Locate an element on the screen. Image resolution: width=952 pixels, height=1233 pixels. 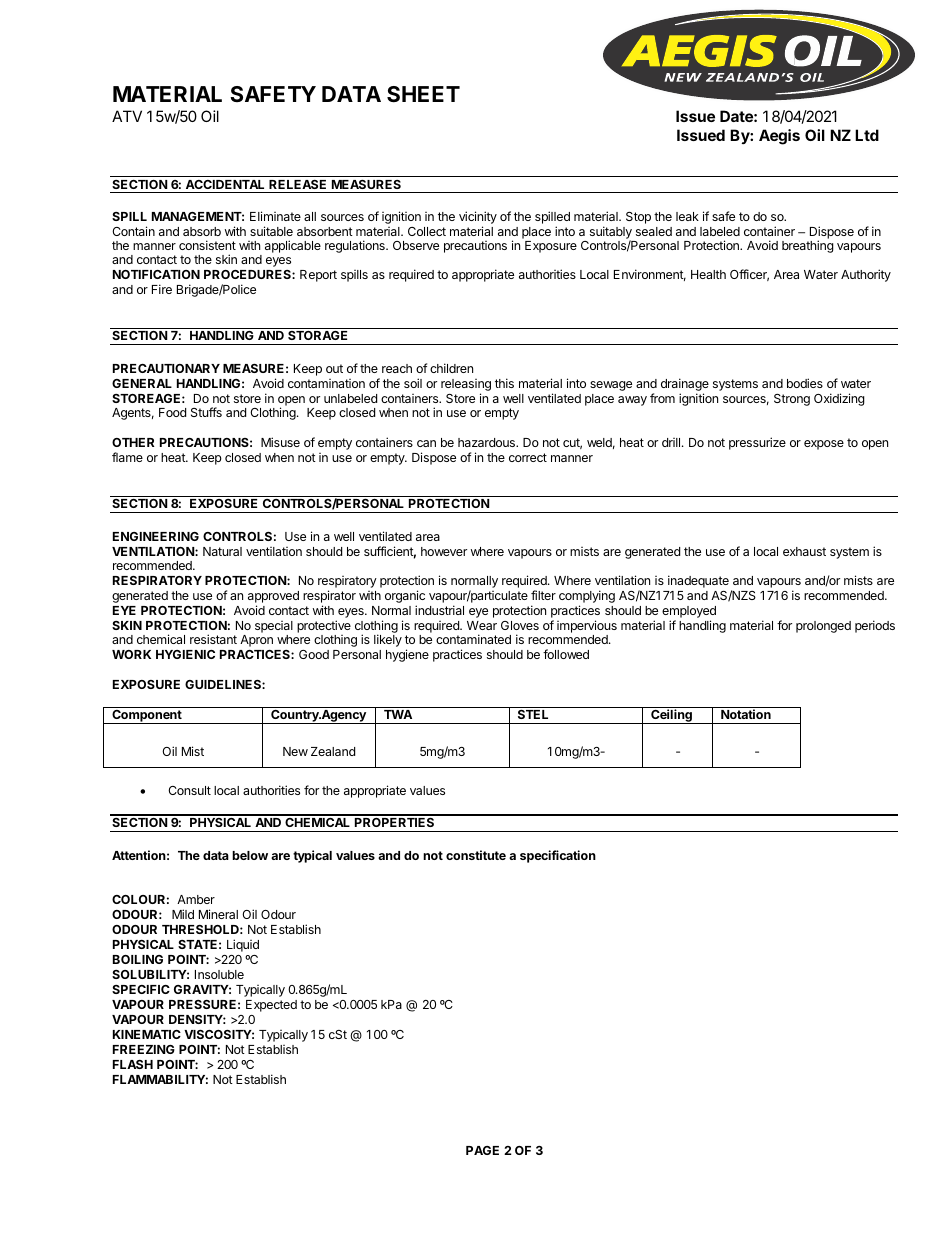
Wear is located at coordinates (482, 625).
